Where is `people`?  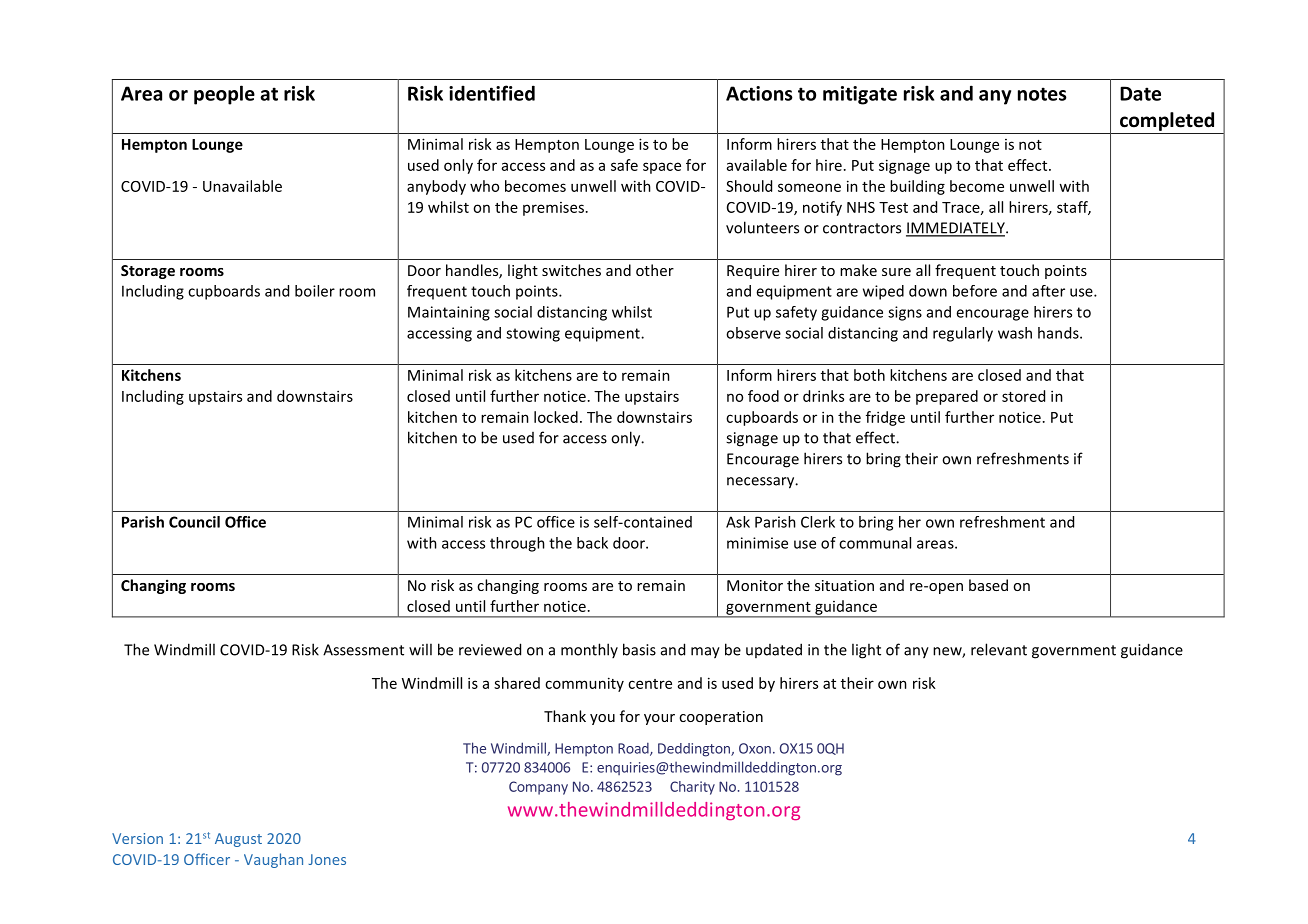
people is located at coordinates (224, 95).
